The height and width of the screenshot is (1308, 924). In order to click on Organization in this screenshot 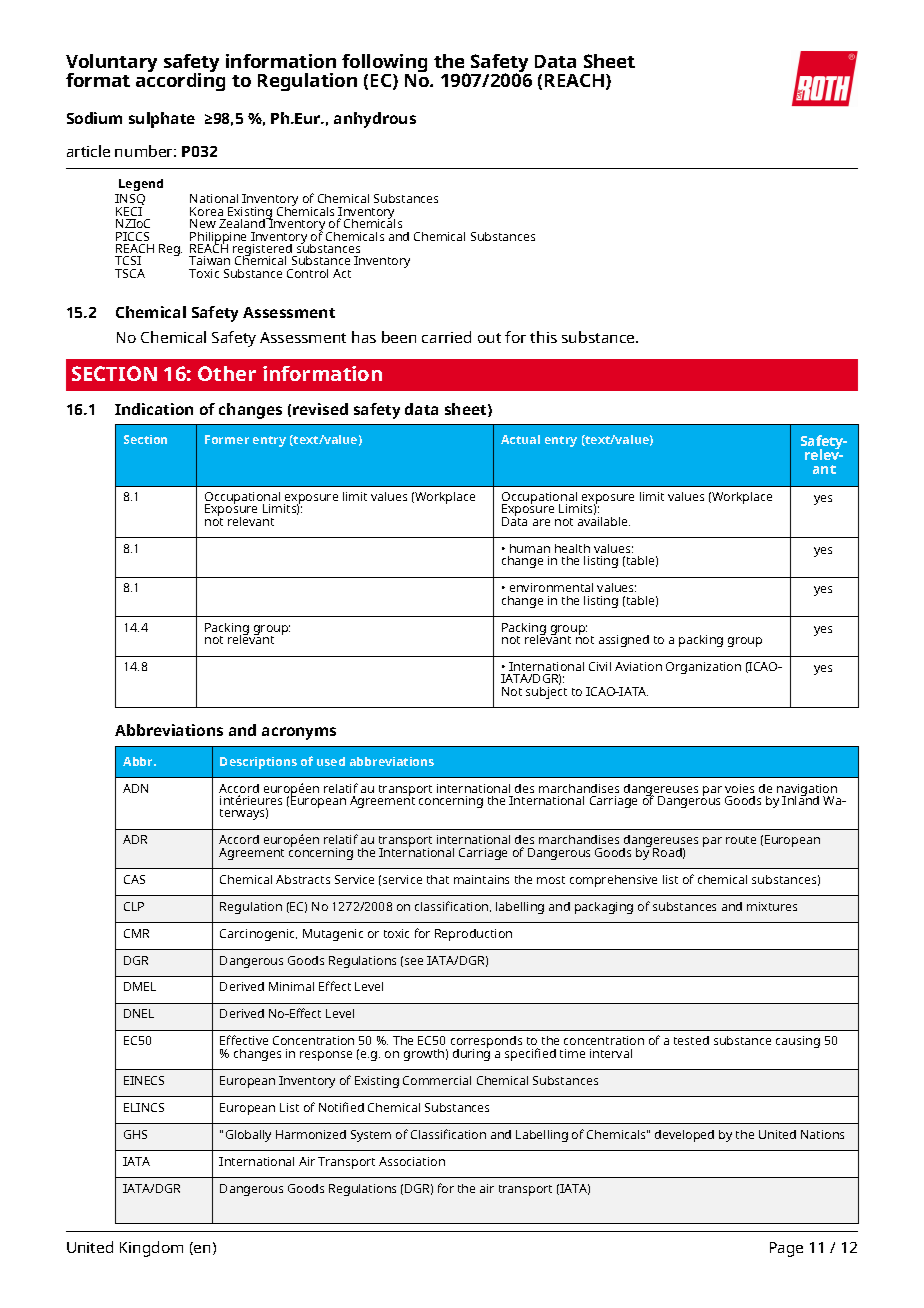, I will do `click(703, 668)`.
